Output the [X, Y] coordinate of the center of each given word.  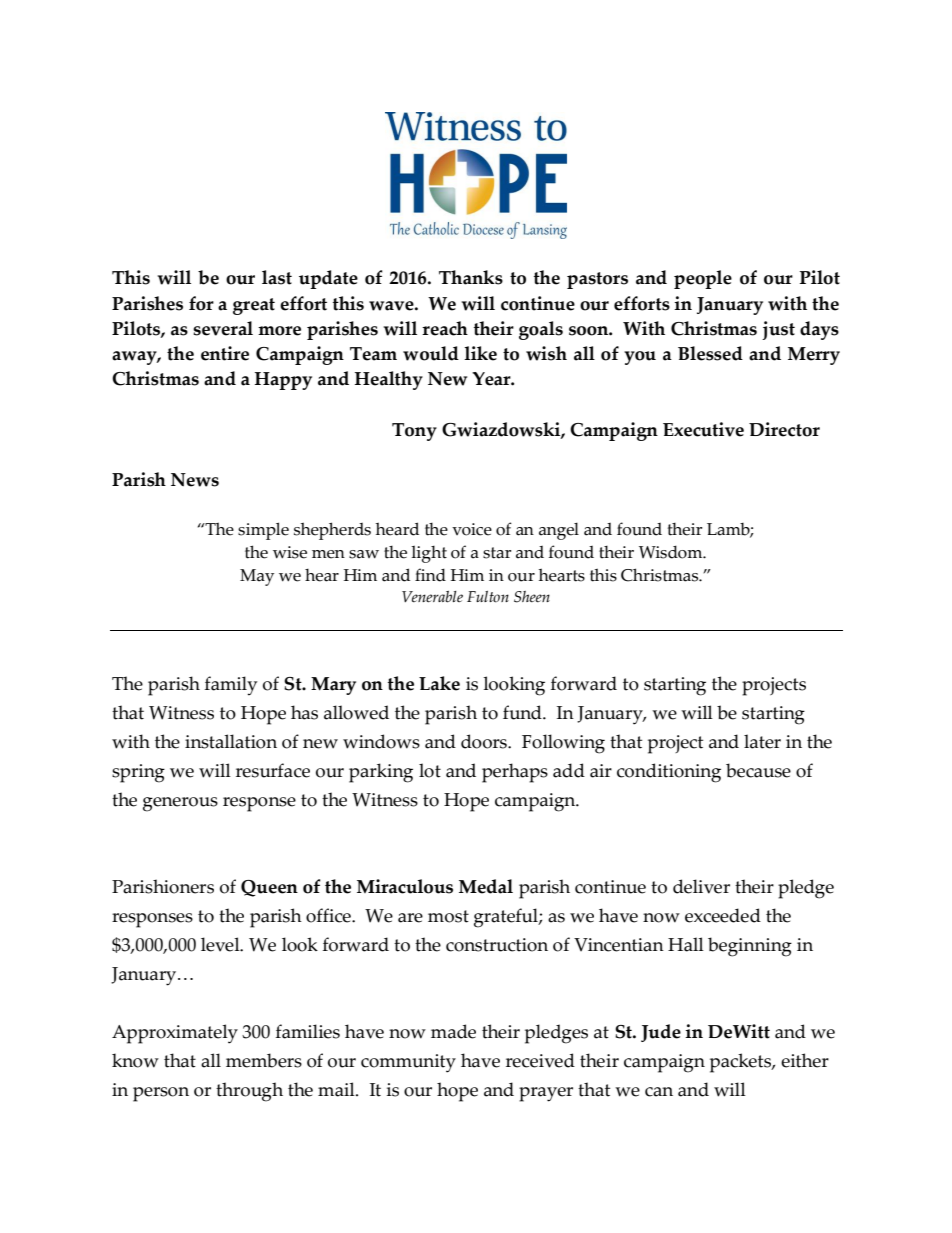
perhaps [515, 773]
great [254, 306]
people [703, 279]
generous [180, 804]
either [805, 1060]
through [249, 1092]
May [257, 577]
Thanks [471, 277]
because [758, 770]
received [540, 1060]
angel [559, 531]
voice [472, 529]
